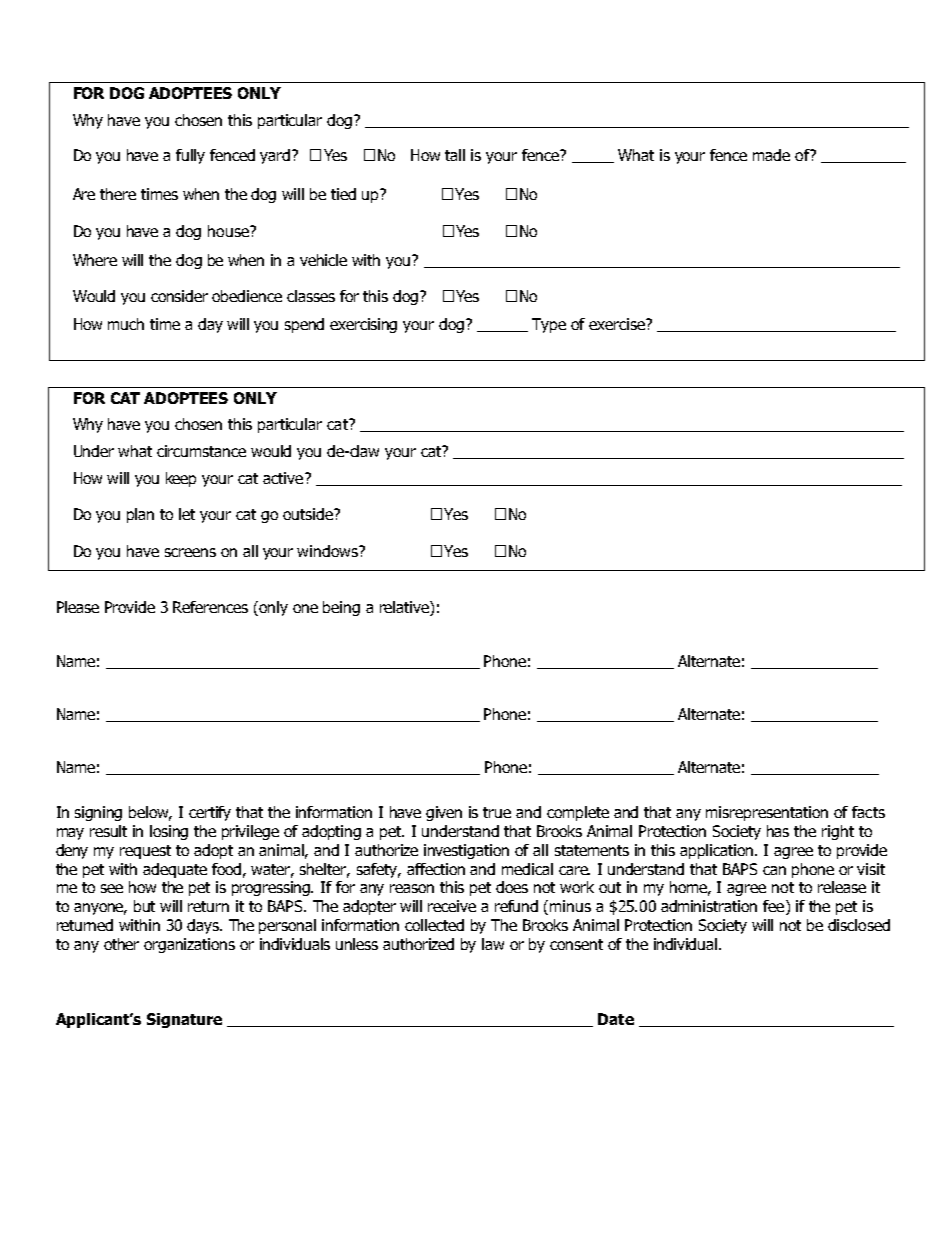 This page has width=952, height=1233. I want to click on collected, so click(434, 925).
